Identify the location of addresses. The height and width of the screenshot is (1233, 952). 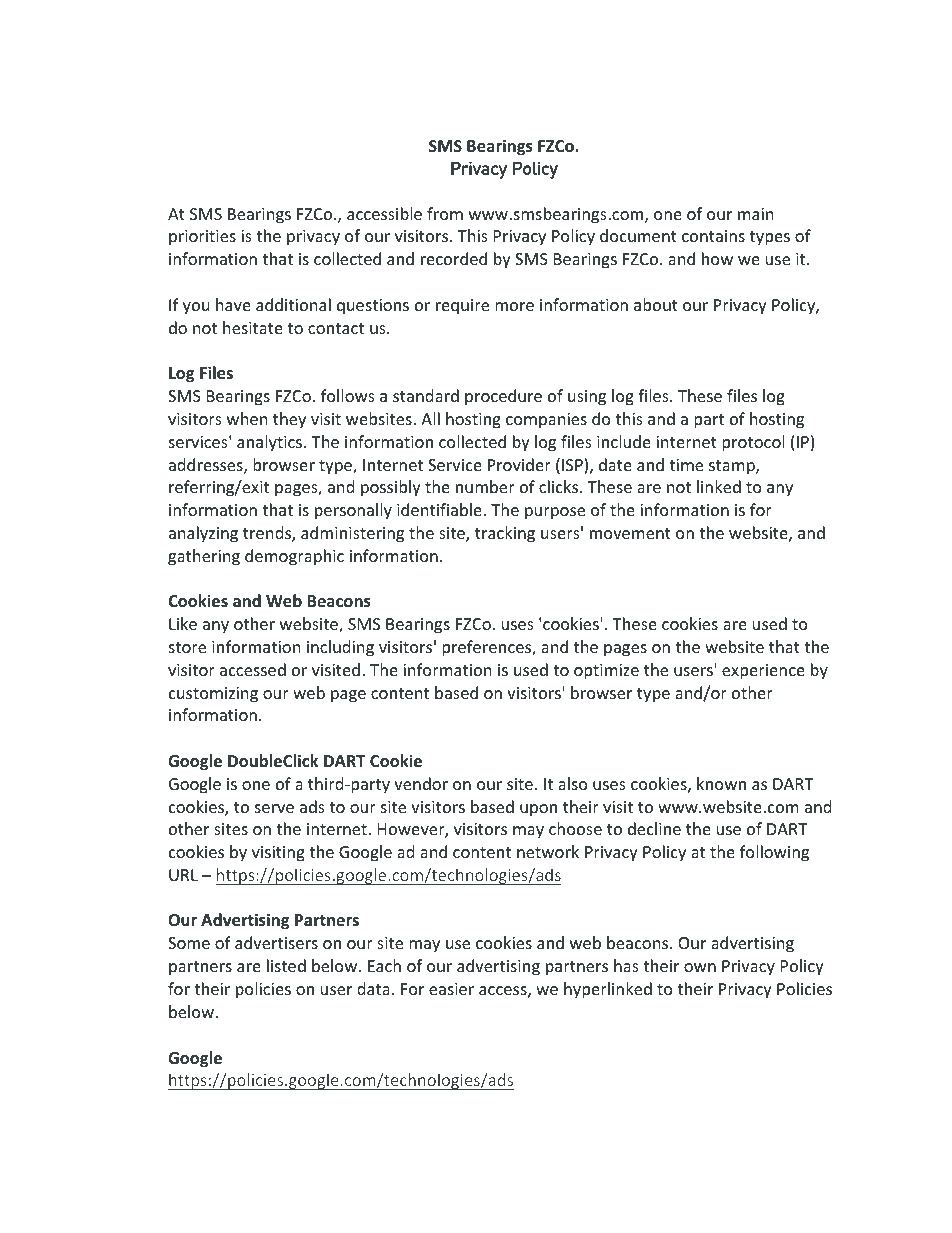
(207, 466).
